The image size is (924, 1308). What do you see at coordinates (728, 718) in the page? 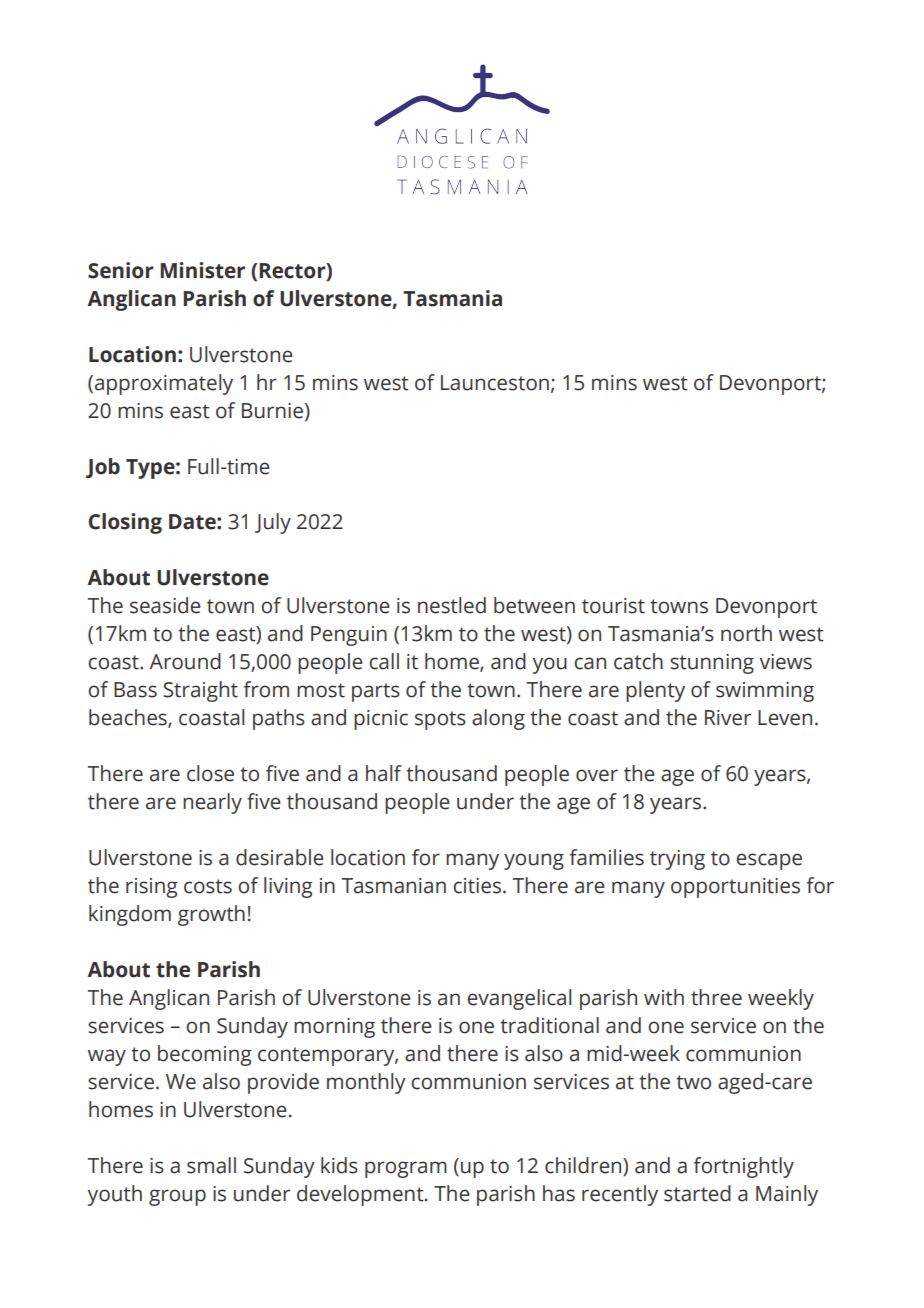
I see `River` at bounding box center [728, 718].
